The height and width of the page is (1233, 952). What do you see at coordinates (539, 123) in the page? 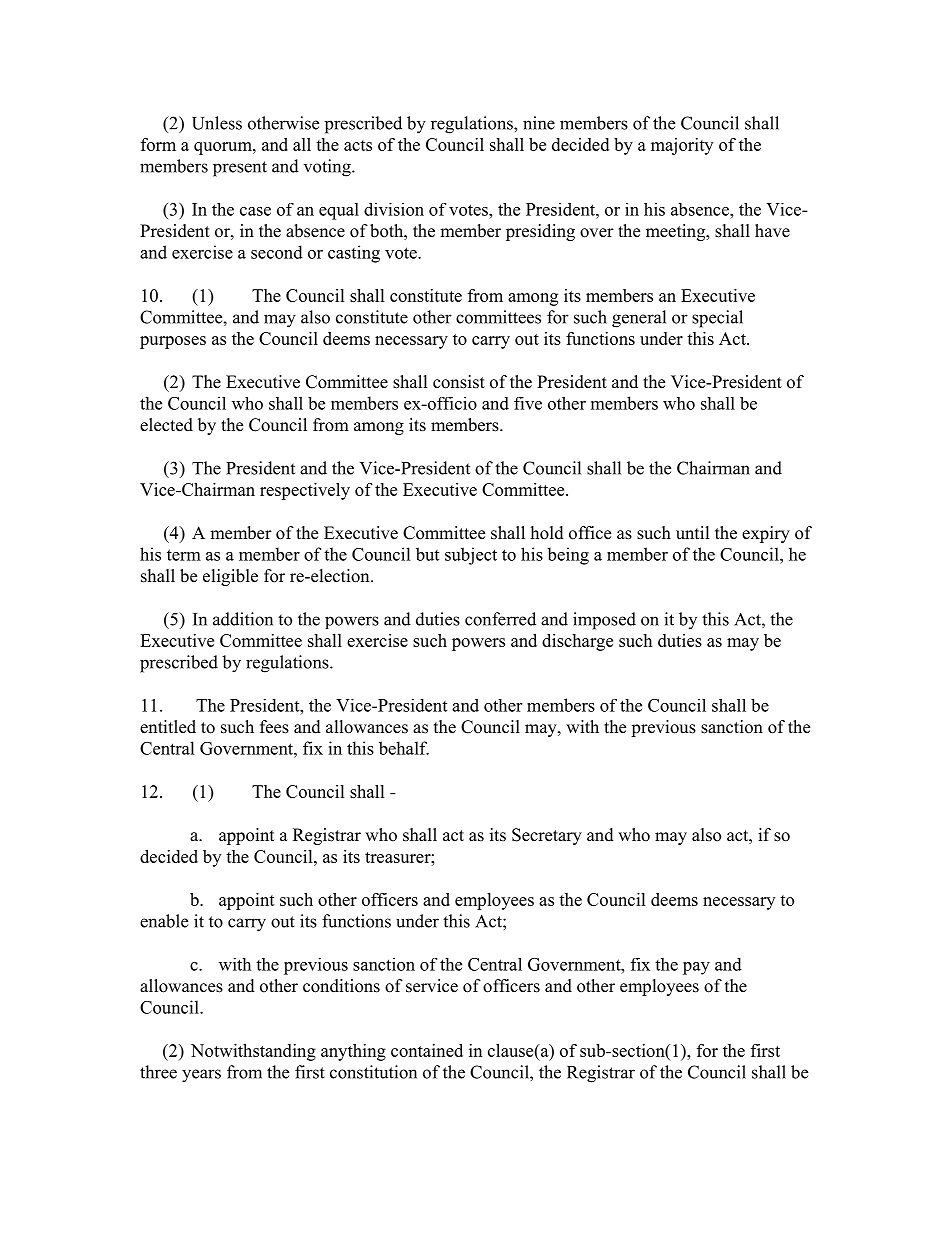
I see `nine` at bounding box center [539, 123].
